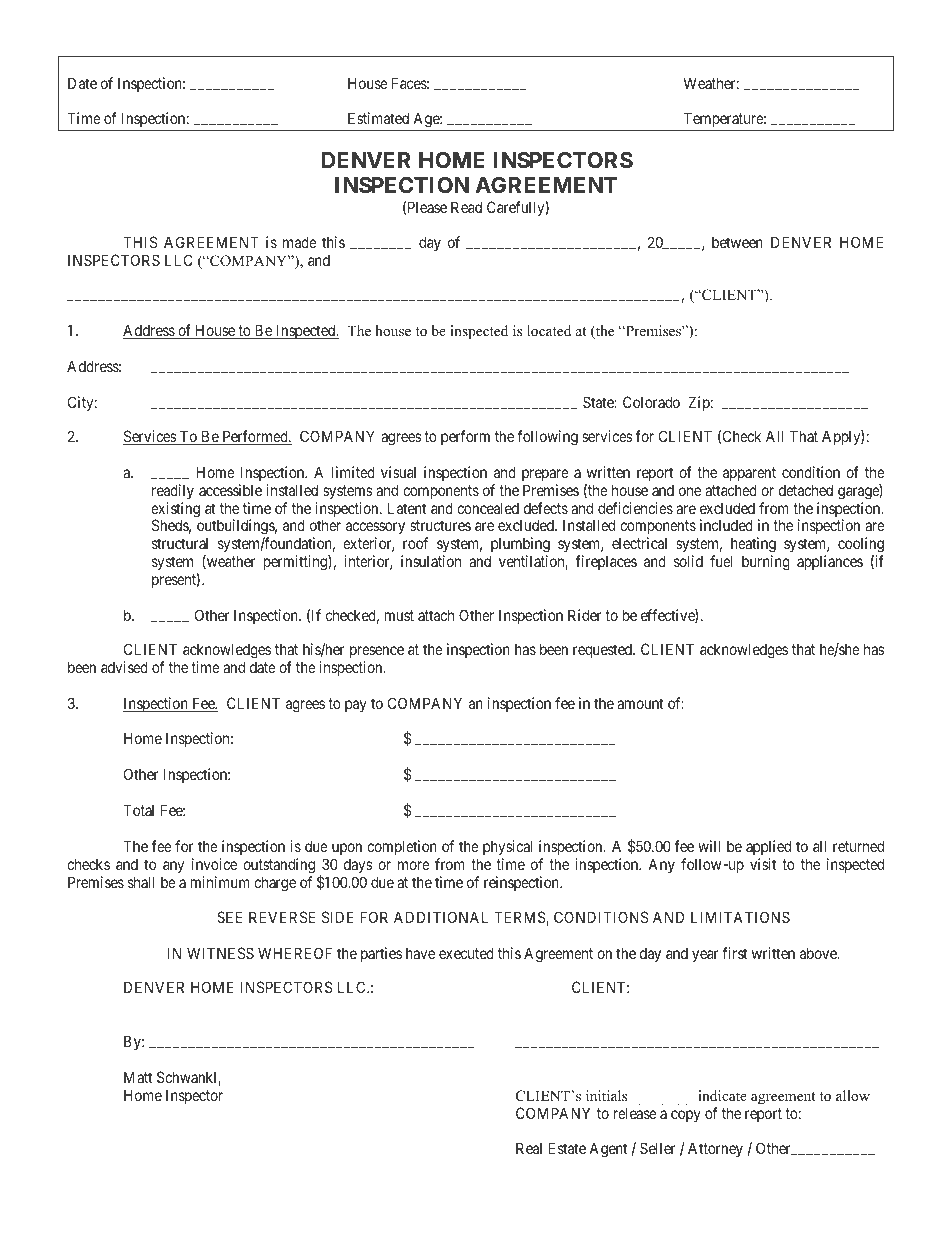  I want to click on Matt, so click(138, 1077).
